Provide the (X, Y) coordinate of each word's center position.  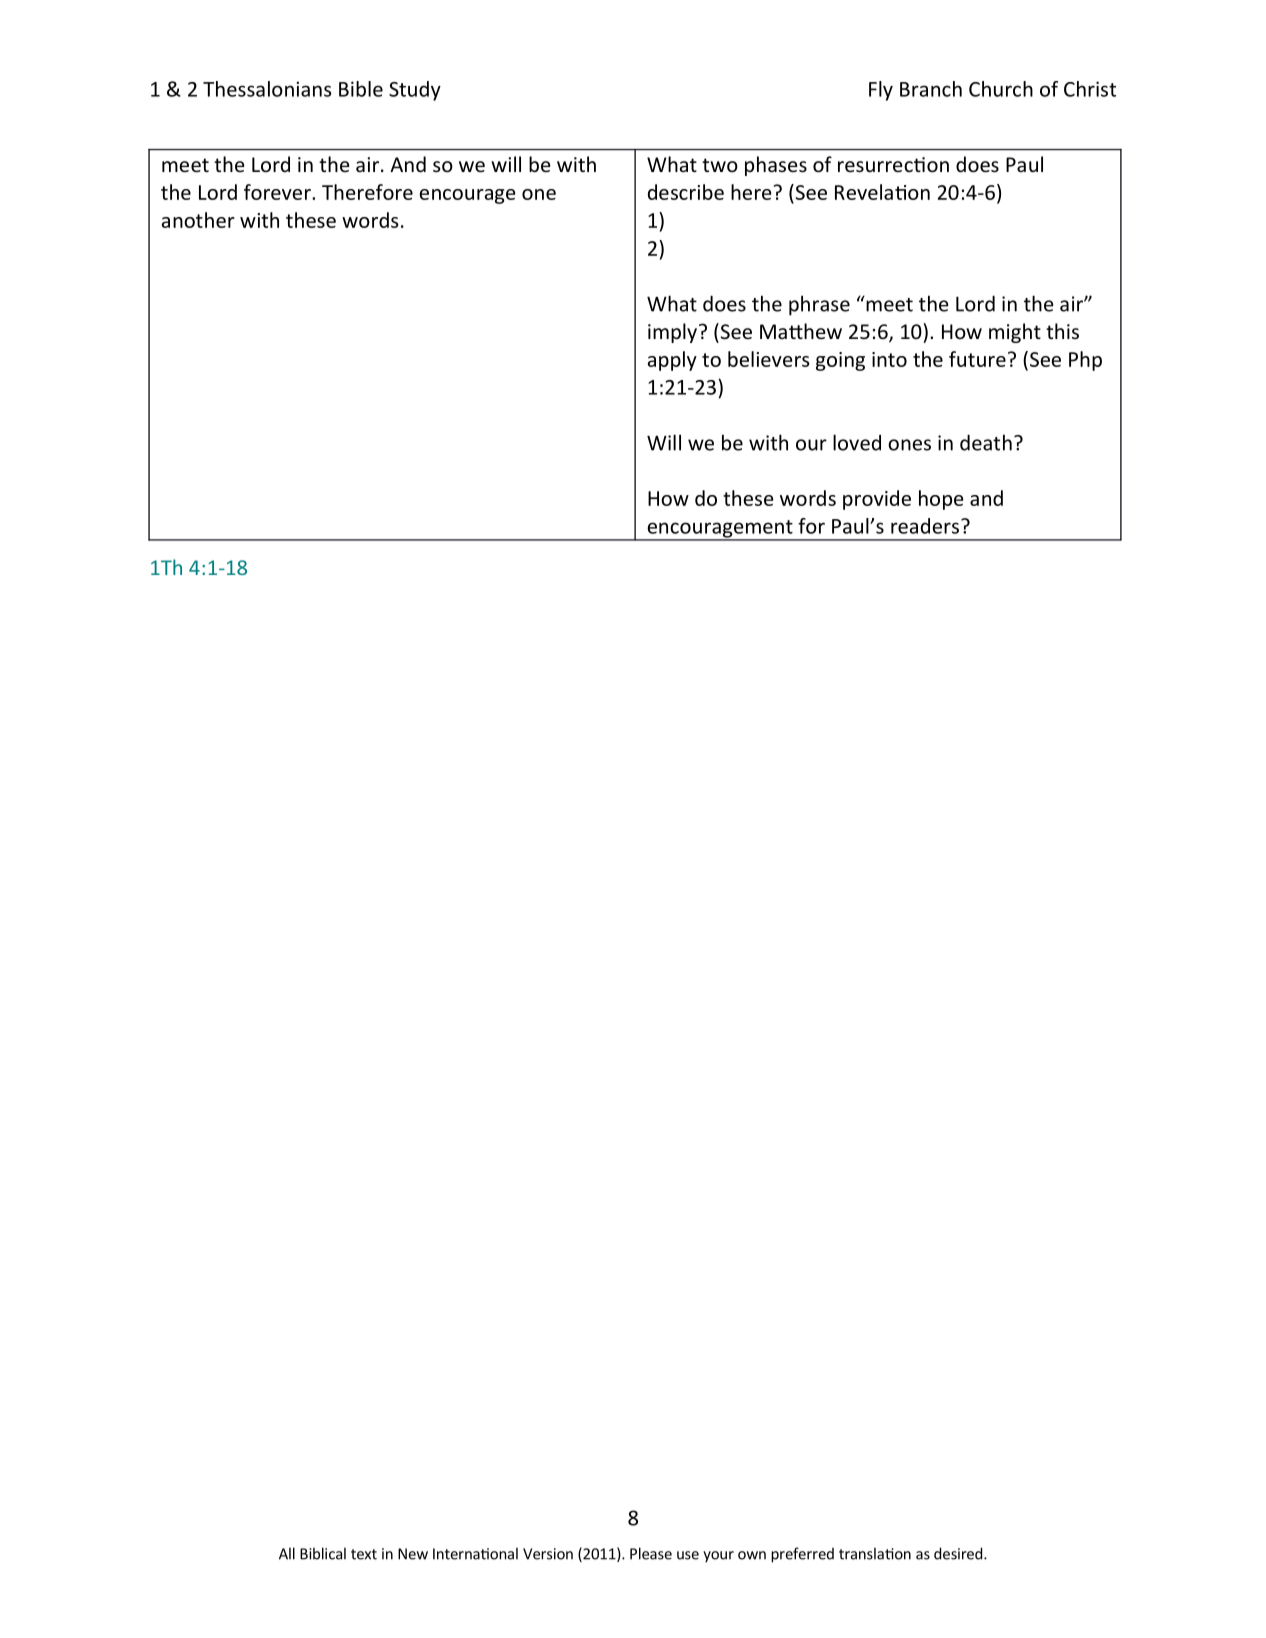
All (287, 1553)
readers (925, 526)
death (986, 442)
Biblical (323, 1553)
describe (686, 192)
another (198, 220)
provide (877, 500)
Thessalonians (267, 89)
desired (959, 1553)
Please (651, 1553)
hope (941, 500)
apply (672, 361)
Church (1001, 89)
